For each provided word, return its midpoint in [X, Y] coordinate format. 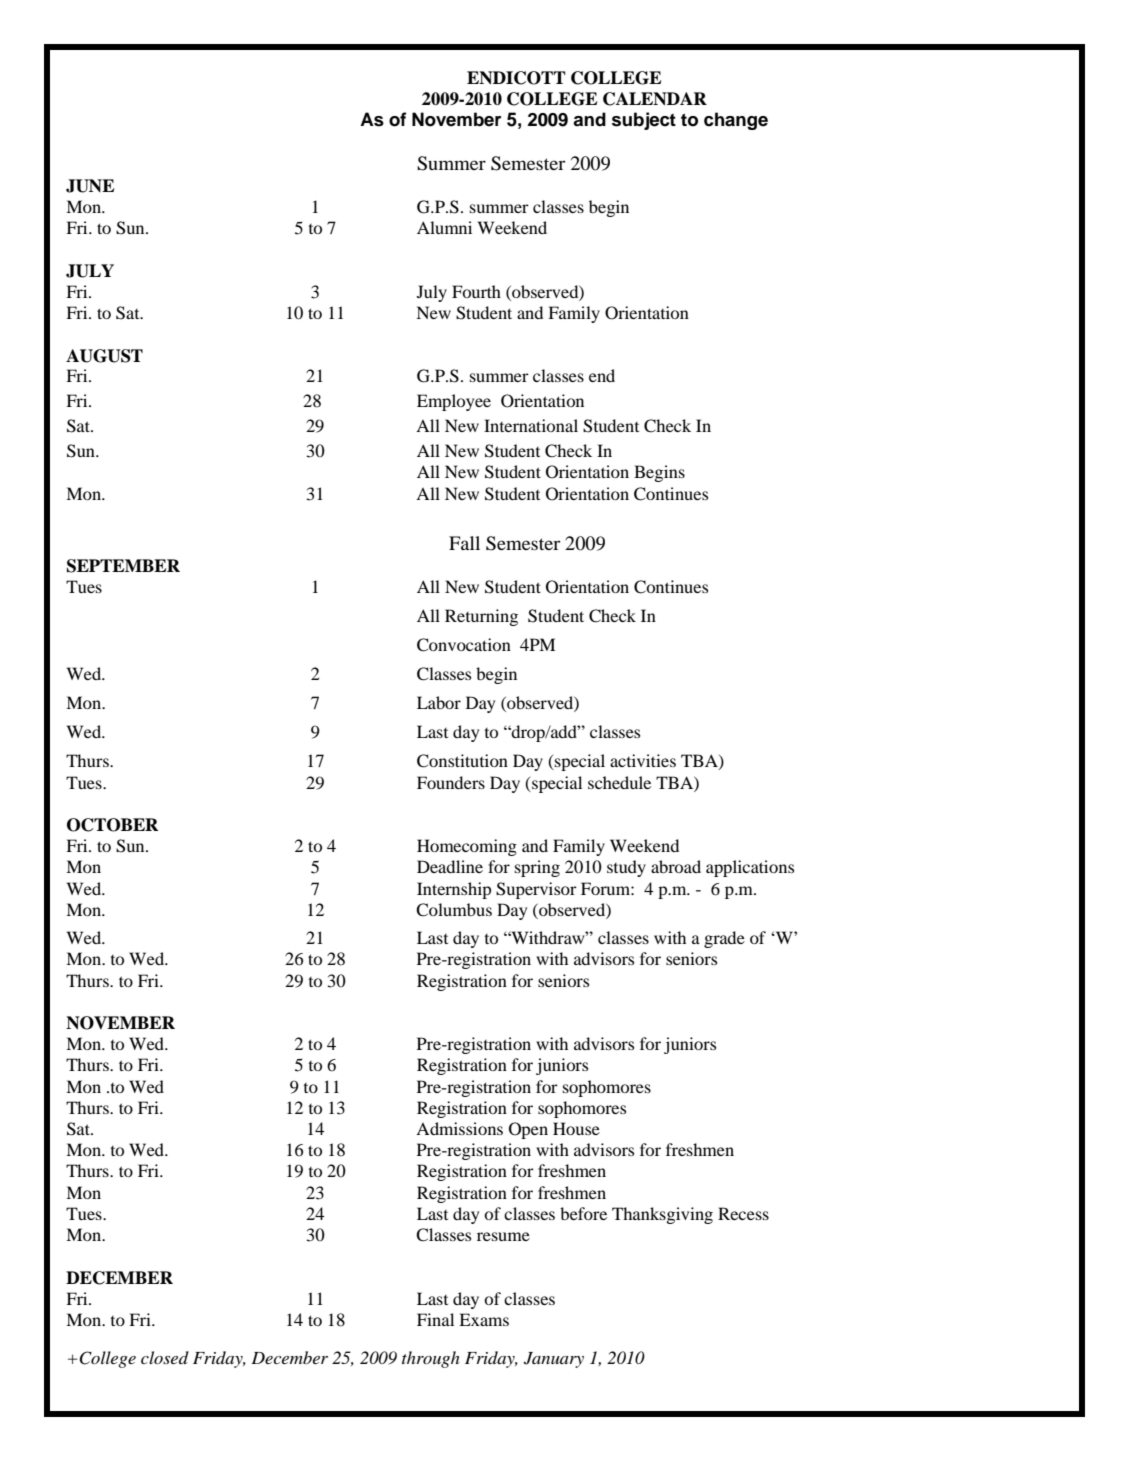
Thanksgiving [662, 1215]
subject [644, 121]
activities [643, 760]
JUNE [90, 186]
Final [435, 1319]
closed [165, 1357]
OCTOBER [113, 825]
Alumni [444, 227]
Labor [439, 702]
